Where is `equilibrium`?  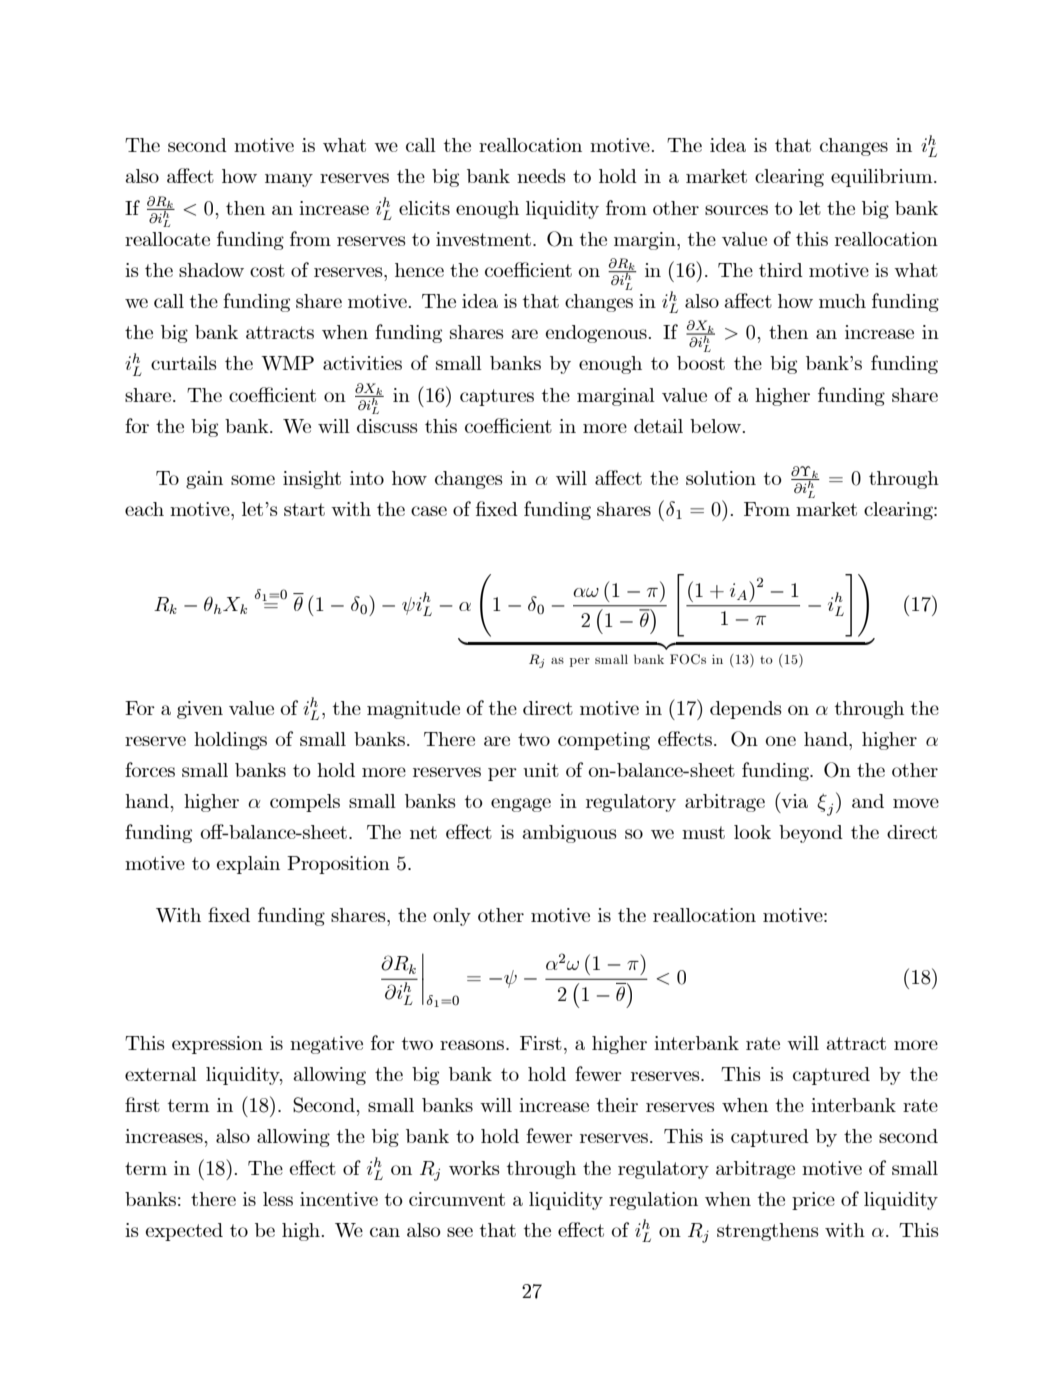 equilibrium is located at coordinates (883, 178).
